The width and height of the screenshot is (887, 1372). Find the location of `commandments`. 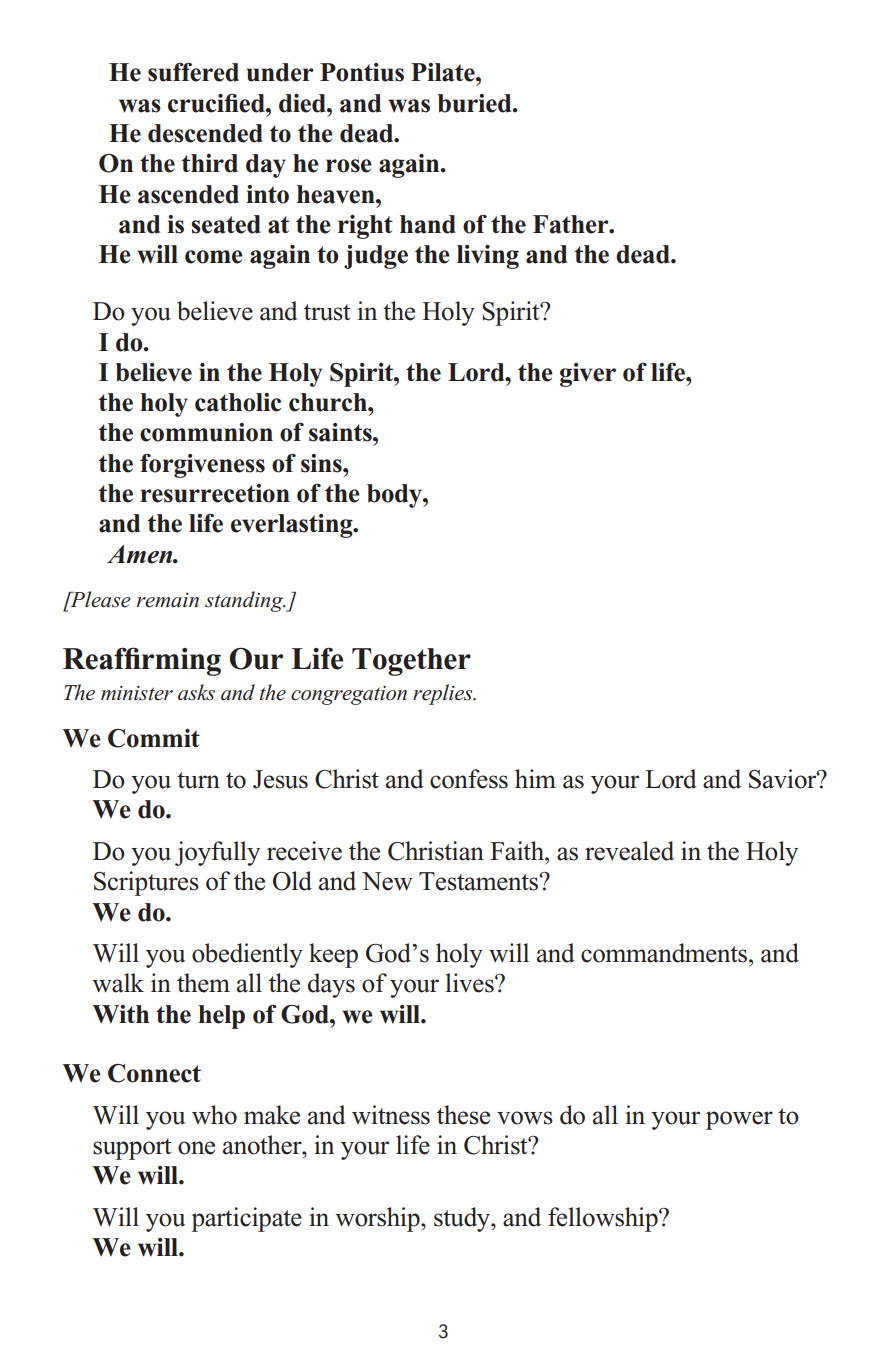

commandments is located at coordinates (665, 953).
